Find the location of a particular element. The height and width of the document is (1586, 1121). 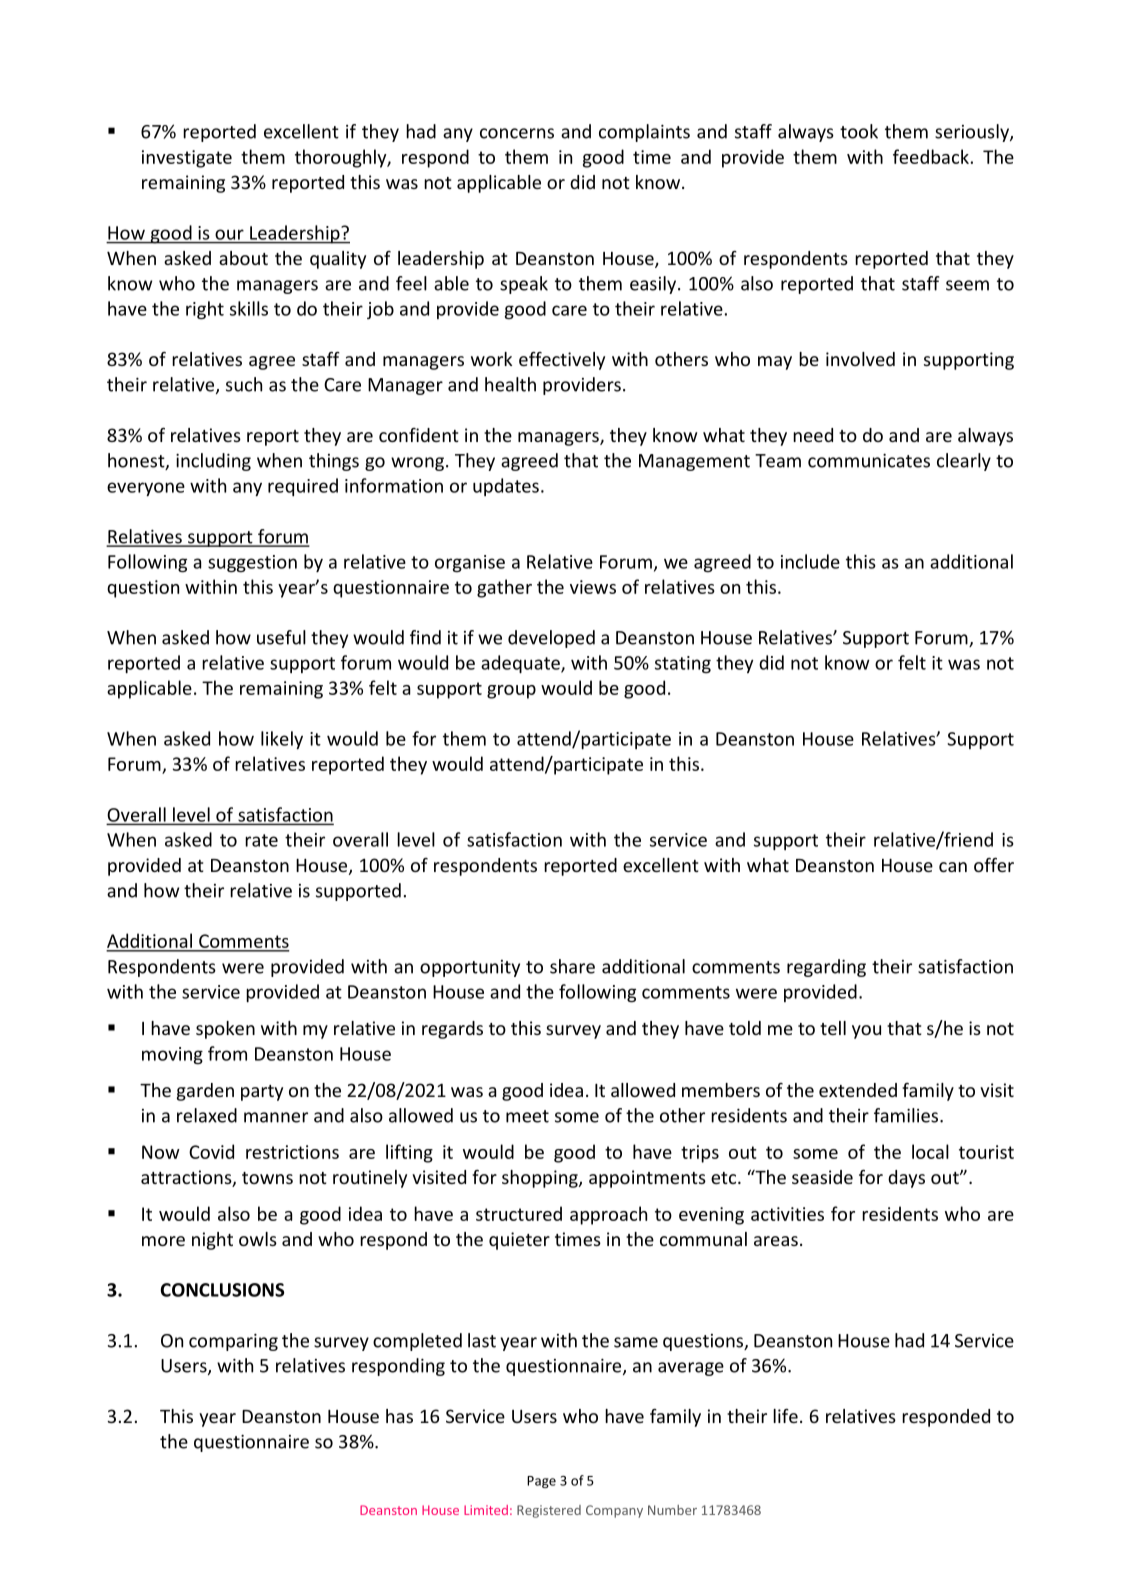

comparing is located at coordinates (233, 1342).
